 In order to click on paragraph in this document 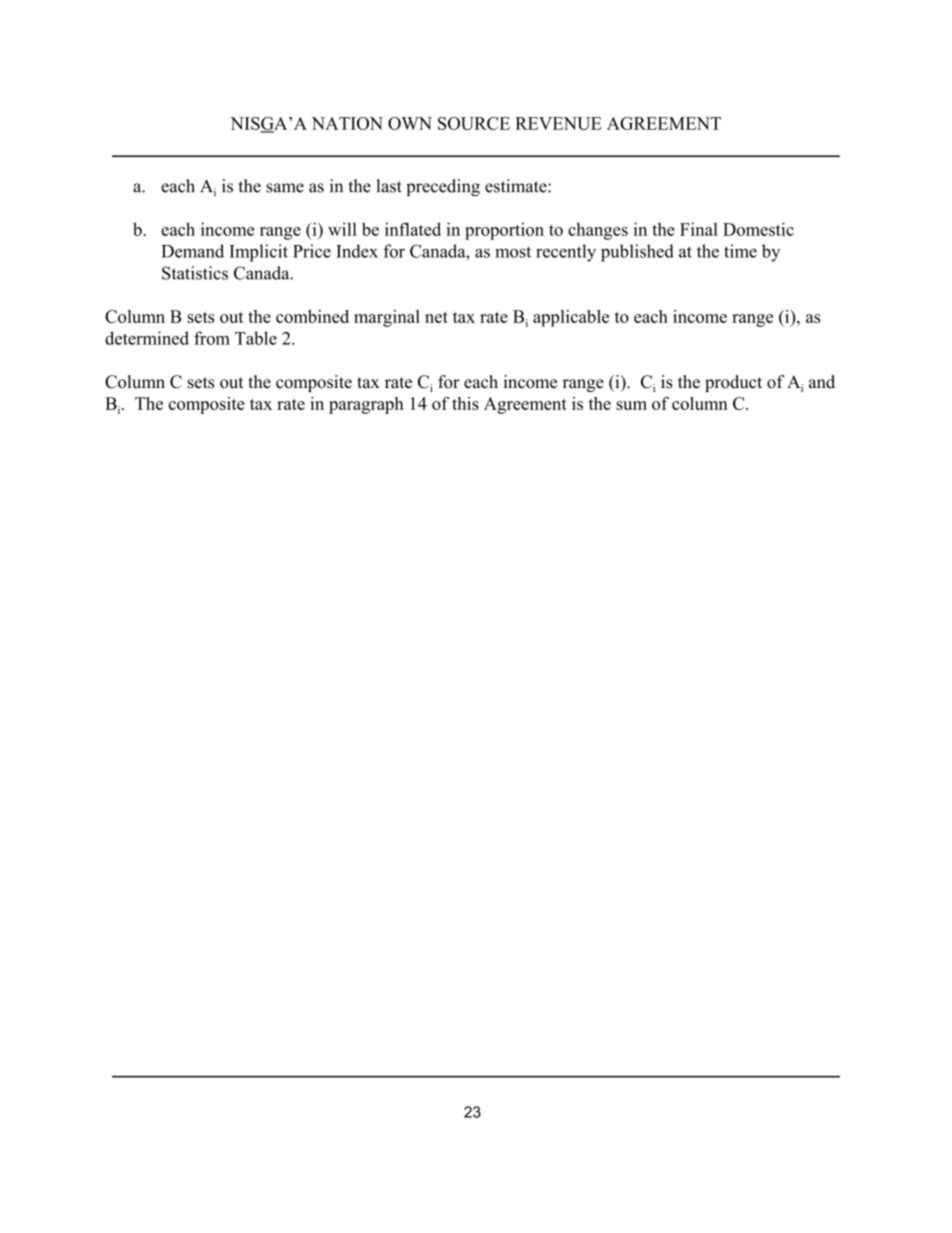, I will do `click(366, 405)`.
